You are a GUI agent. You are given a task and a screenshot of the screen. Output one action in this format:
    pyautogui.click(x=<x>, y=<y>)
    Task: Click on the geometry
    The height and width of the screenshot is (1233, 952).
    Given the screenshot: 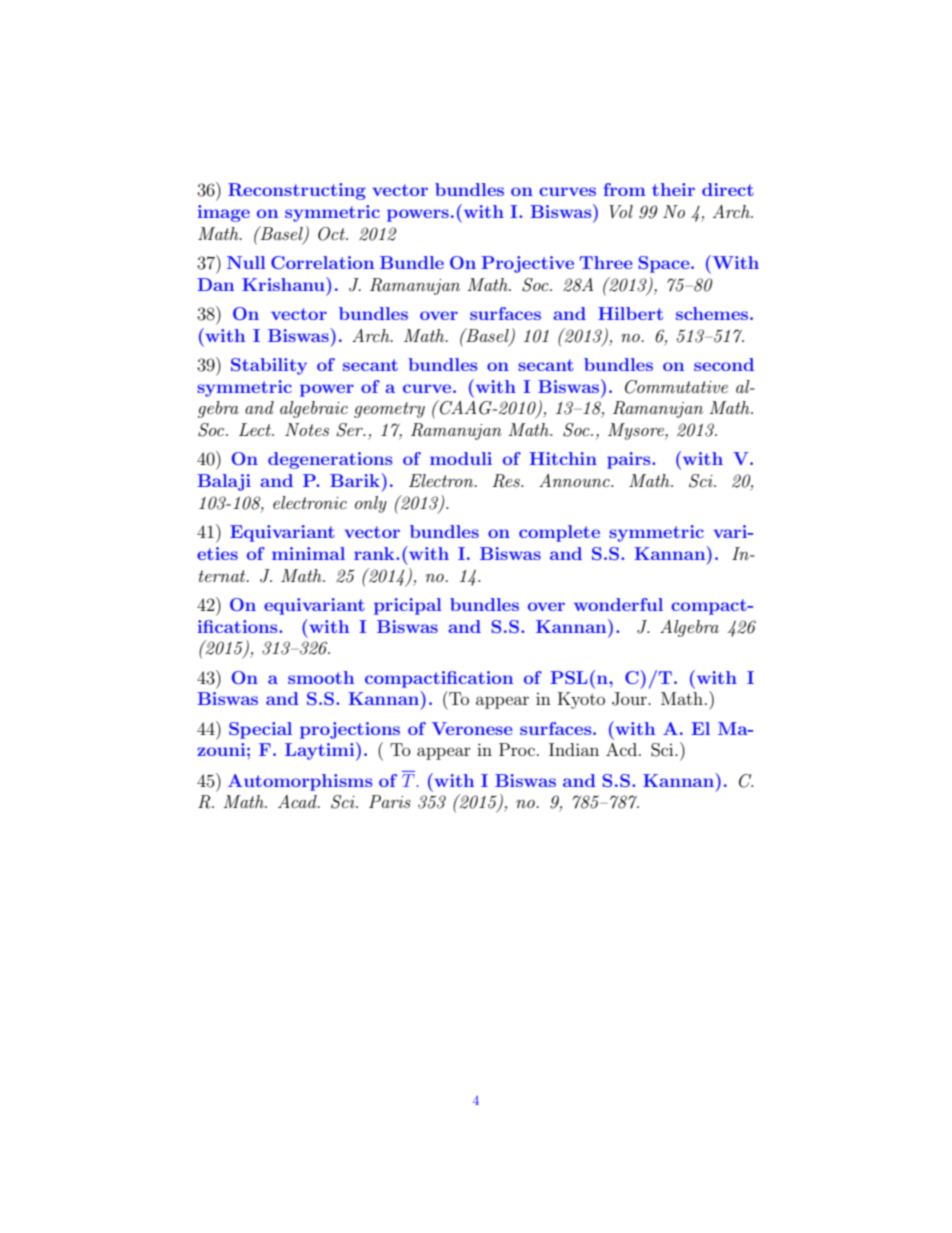 What is the action you would take?
    pyautogui.click(x=389, y=410)
